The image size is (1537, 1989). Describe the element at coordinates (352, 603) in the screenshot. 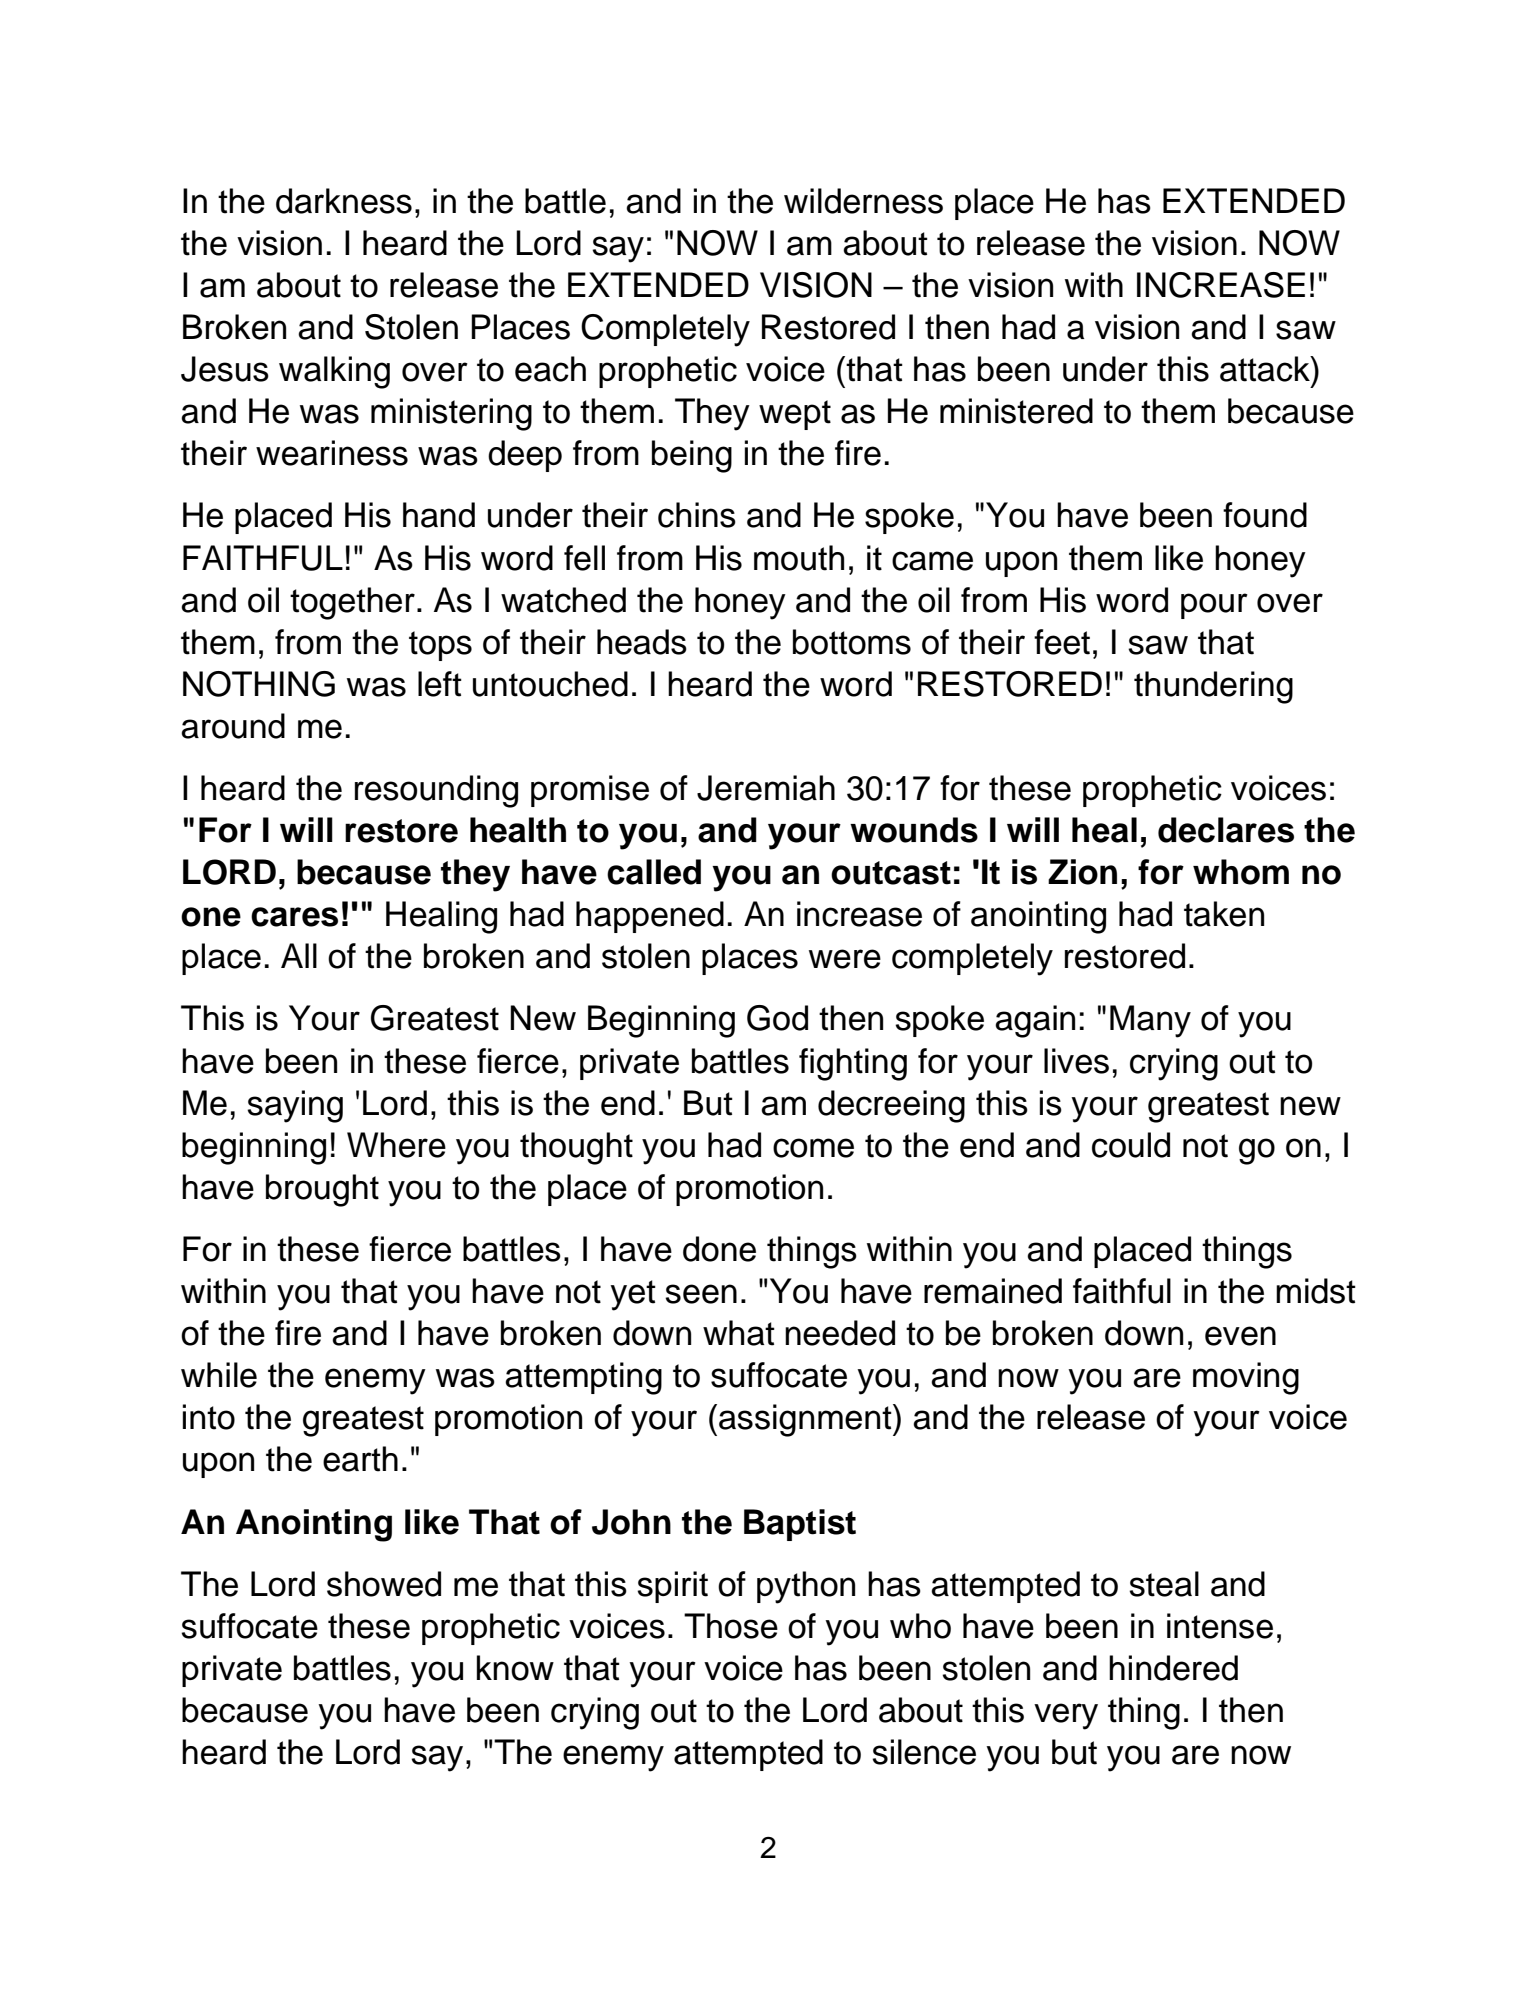

I see `together` at that location.
